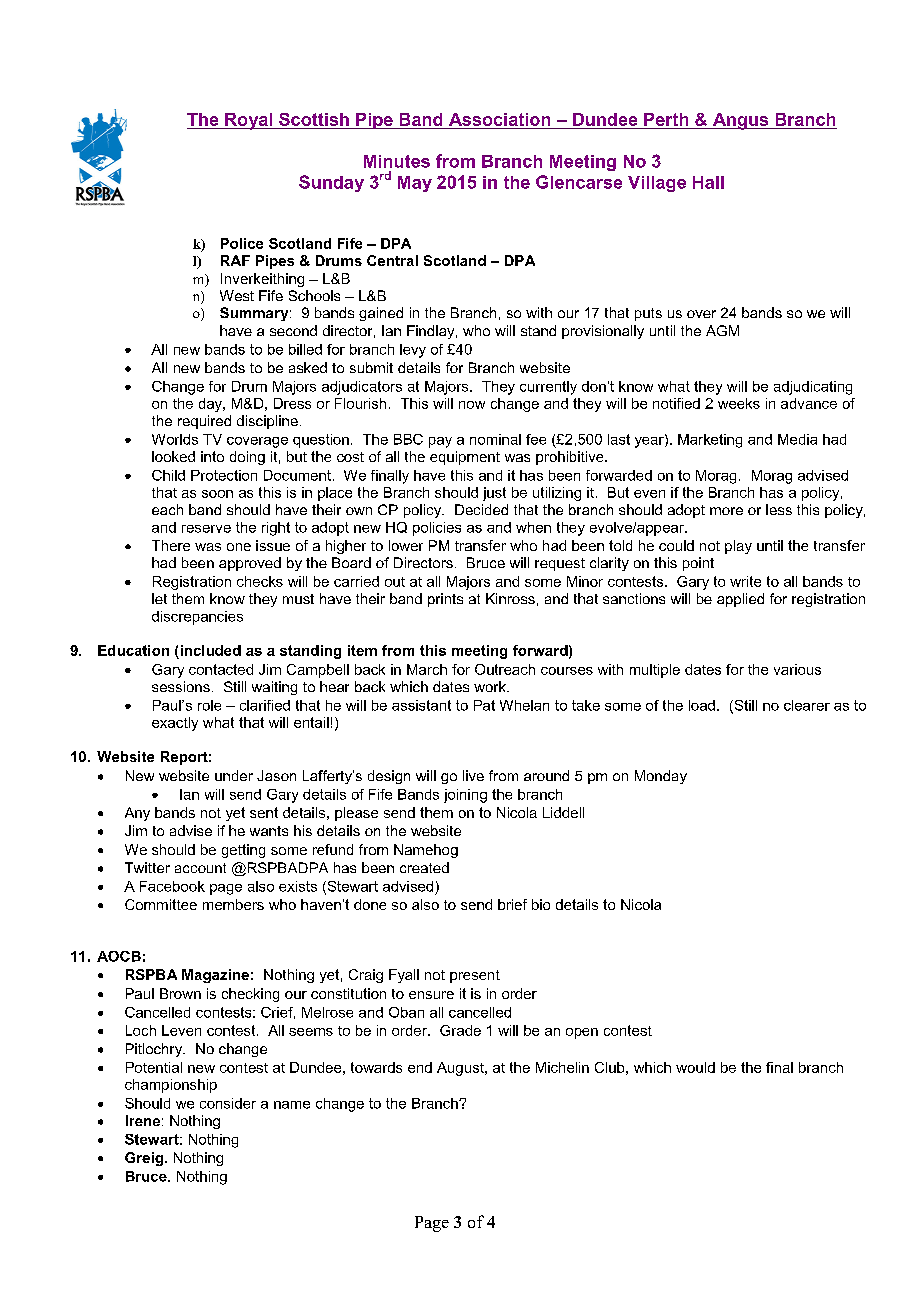  I want to click on Royal, so click(249, 121).
